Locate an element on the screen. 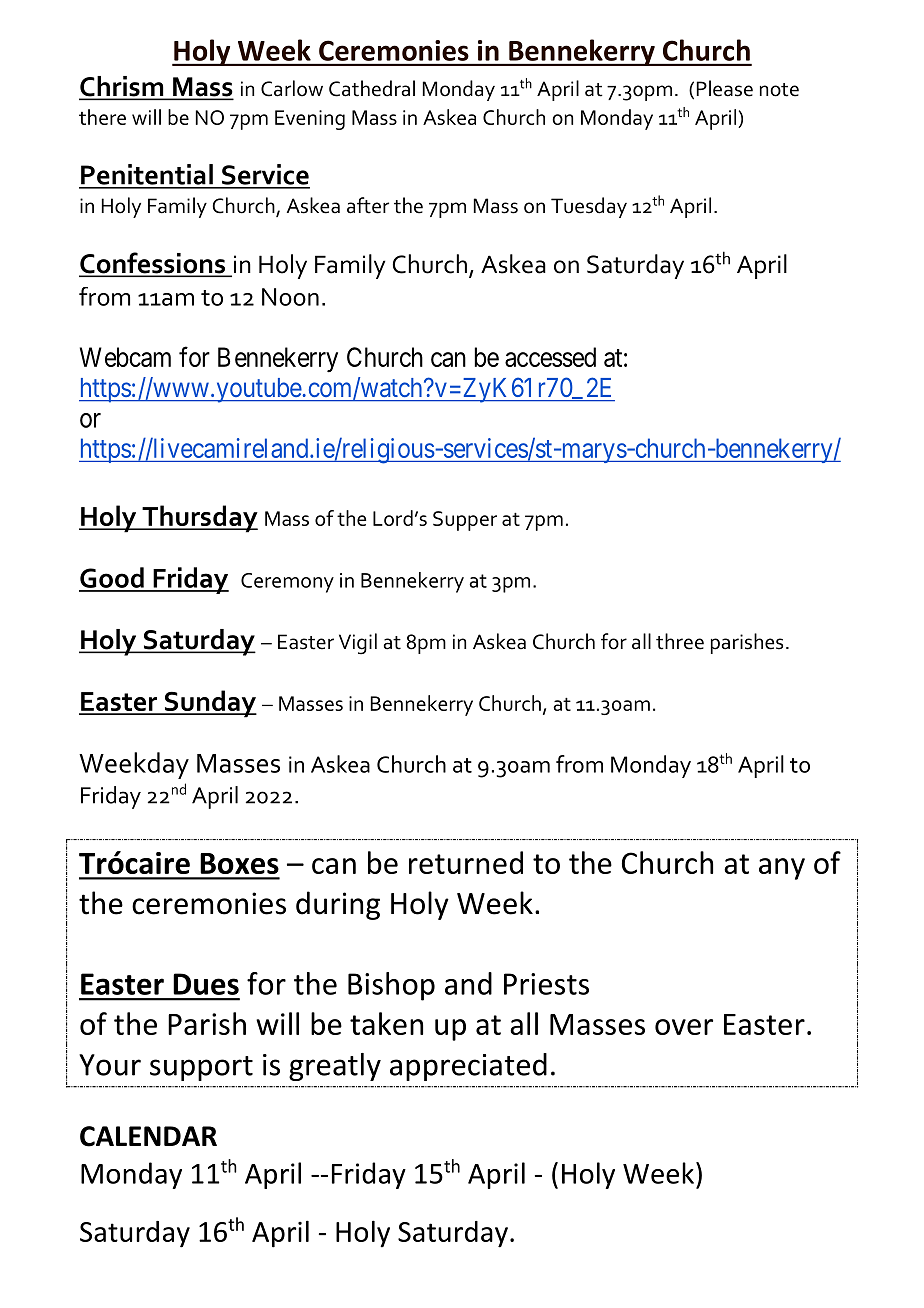  Webcam is located at coordinates (125, 357).
